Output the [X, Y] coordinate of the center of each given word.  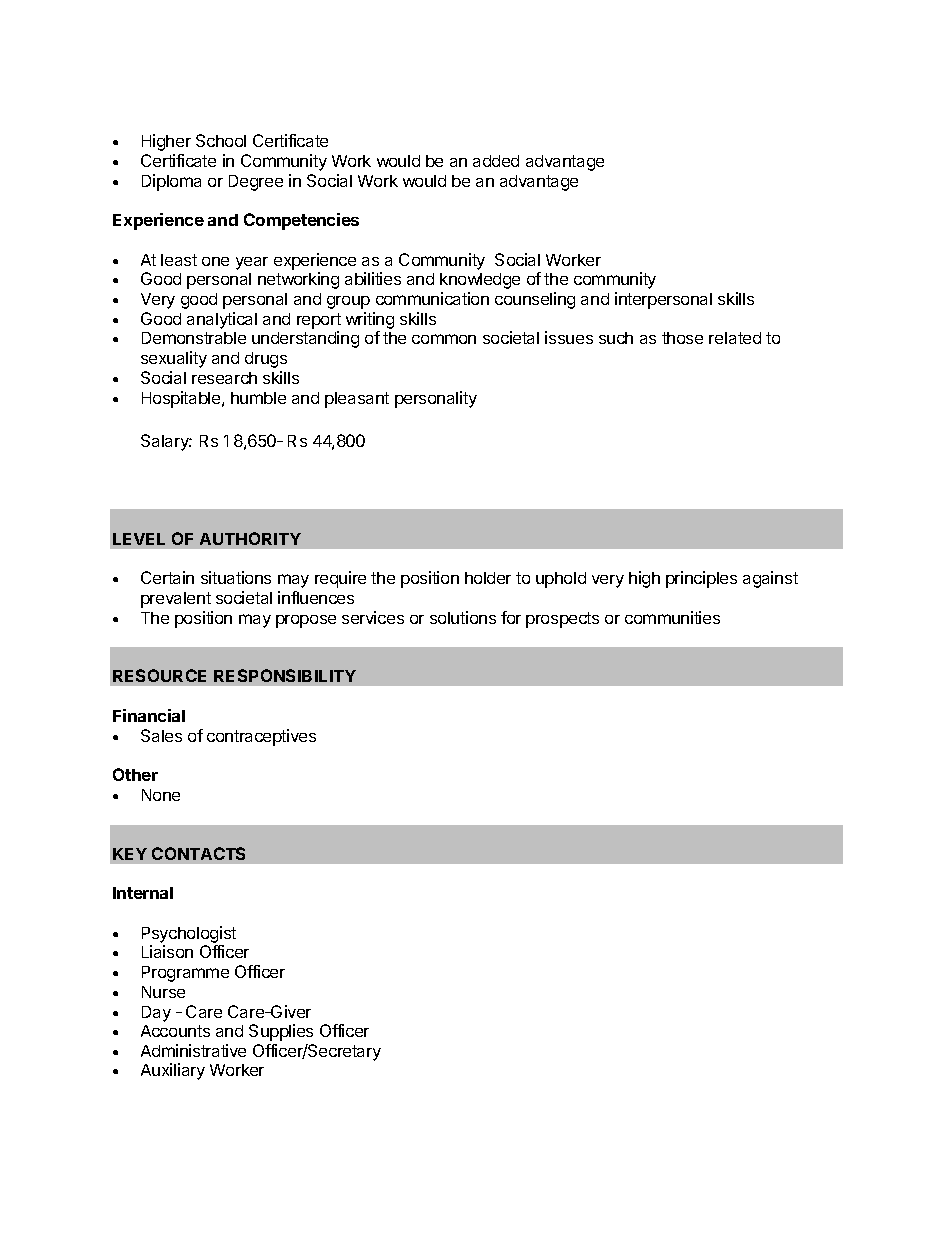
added [496, 161]
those [682, 338]
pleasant [357, 400]
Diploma [171, 182]
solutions [463, 617]
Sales [161, 735]
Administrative [193, 1050]
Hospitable [182, 399]
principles [701, 579]
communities [672, 617]
